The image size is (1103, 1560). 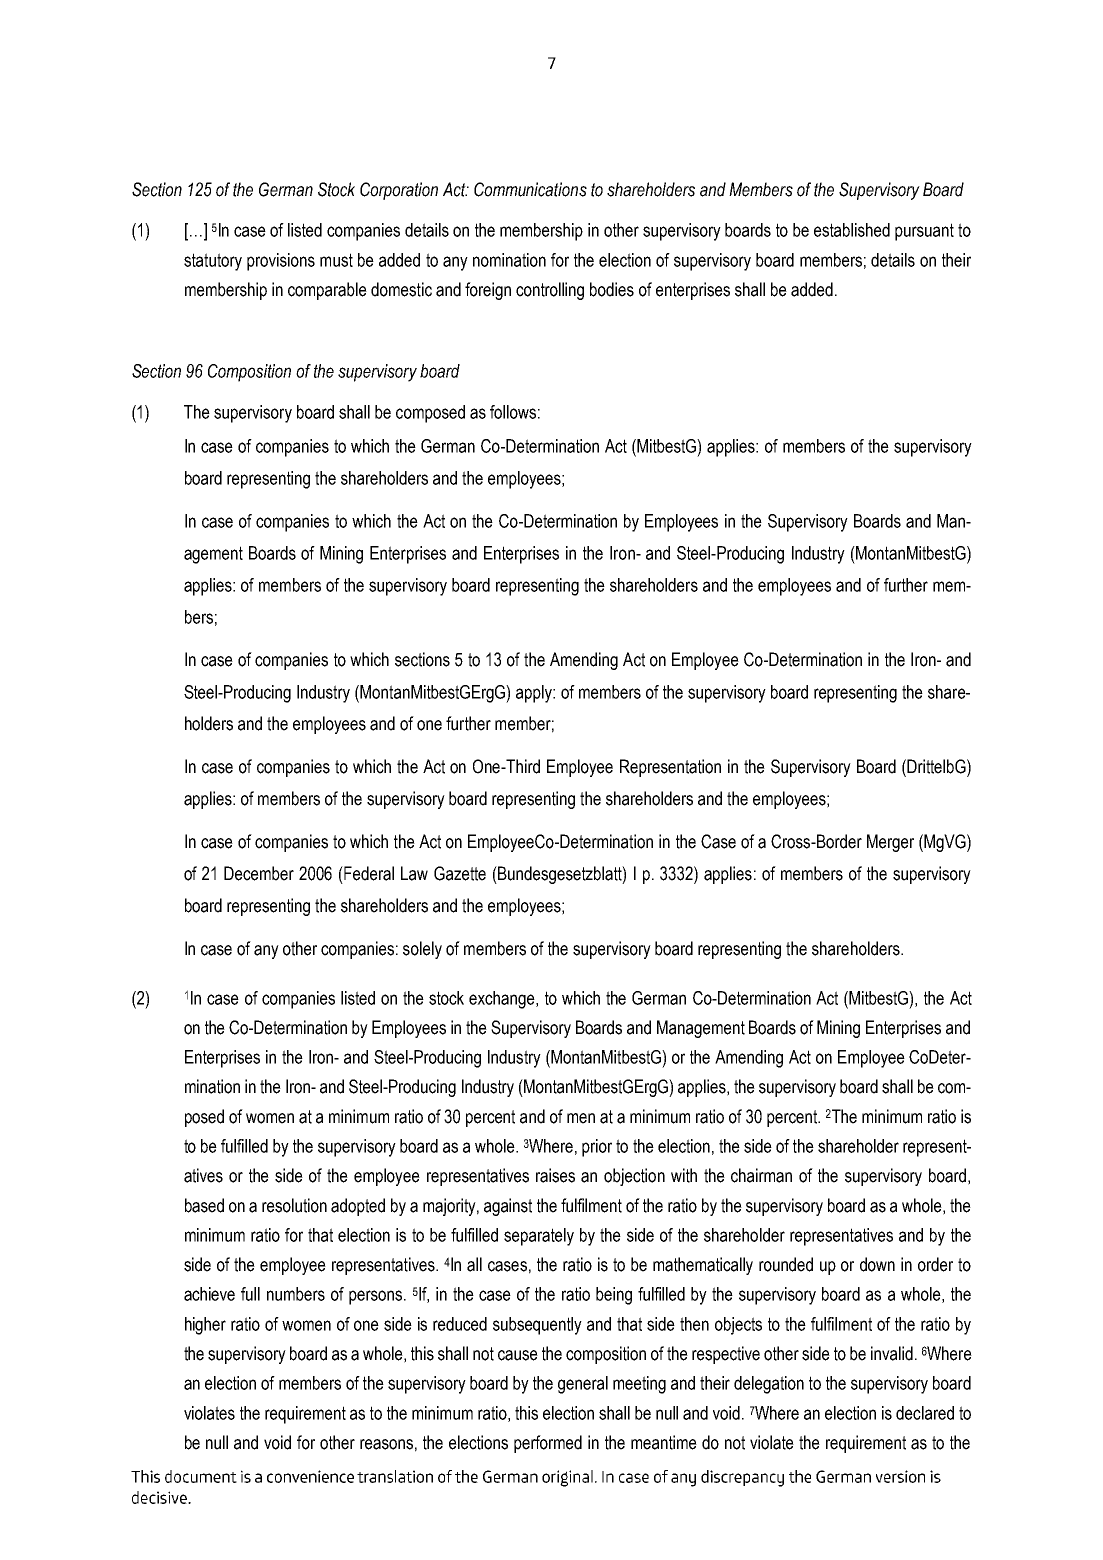 What do you see at coordinates (259, 873) in the screenshot?
I see `December` at bounding box center [259, 873].
